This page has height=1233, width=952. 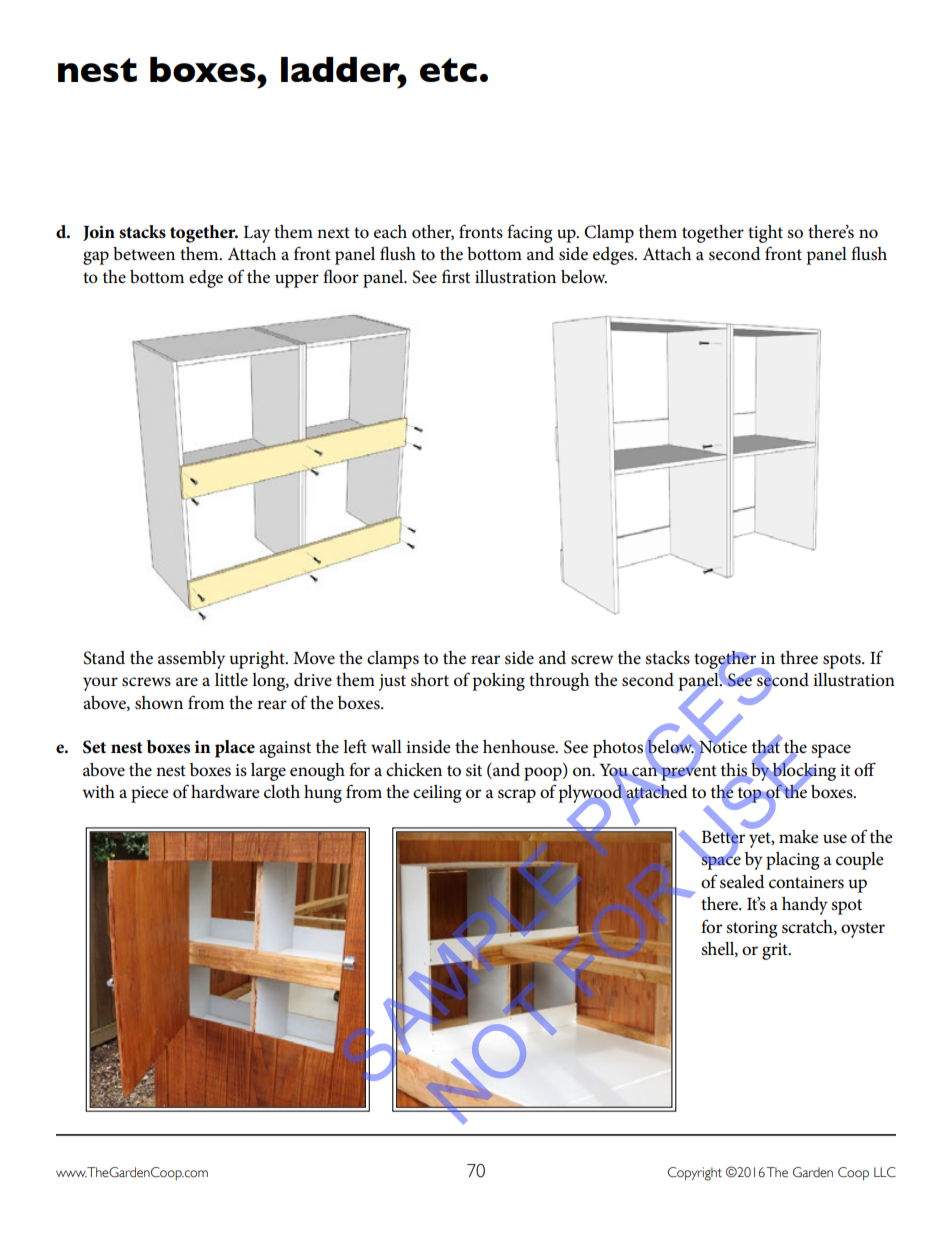 What do you see at coordinates (256, 234) in the page?
I see `Lay` at bounding box center [256, 234].
